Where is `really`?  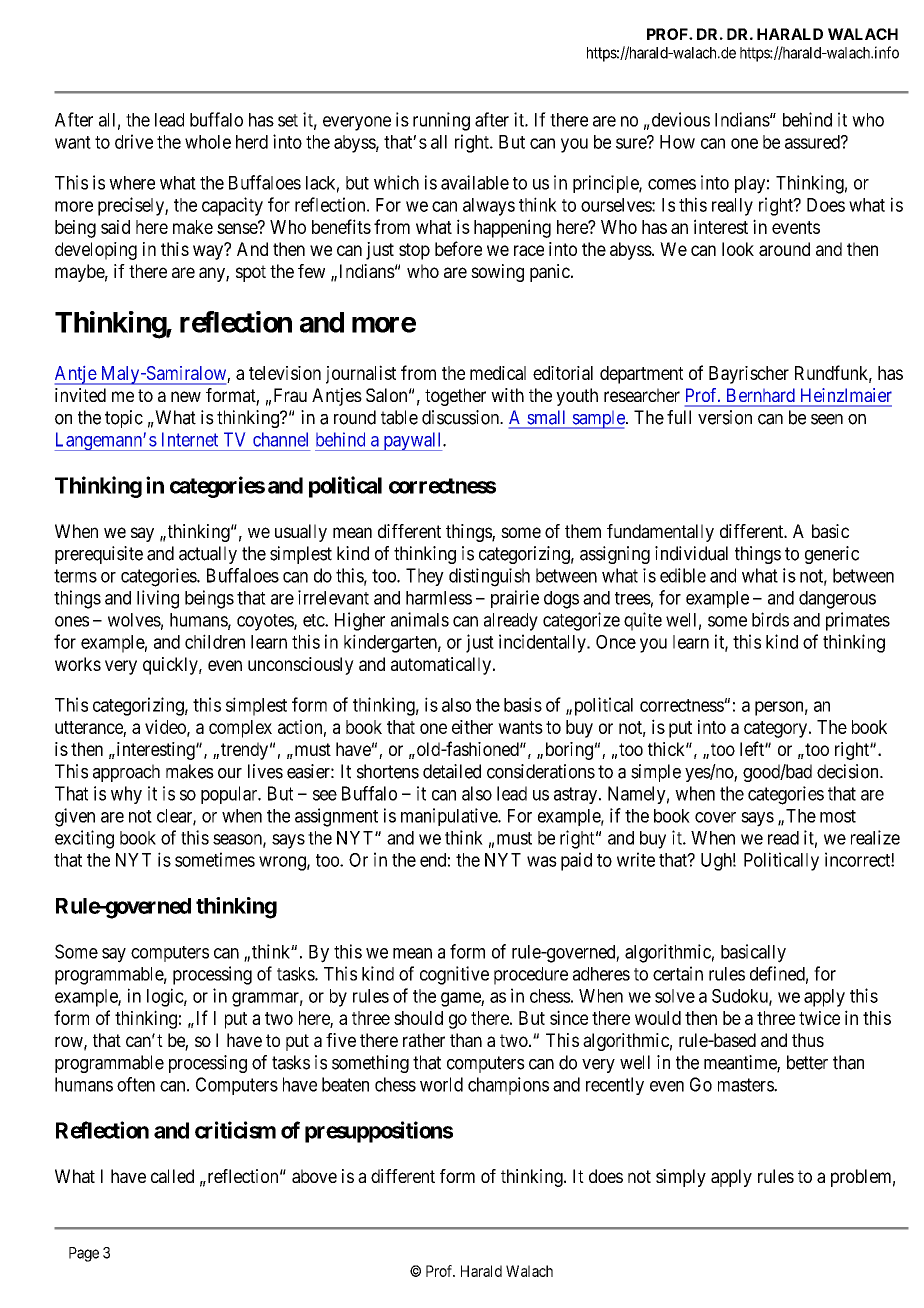 really is located at coordinates (732, 207).
